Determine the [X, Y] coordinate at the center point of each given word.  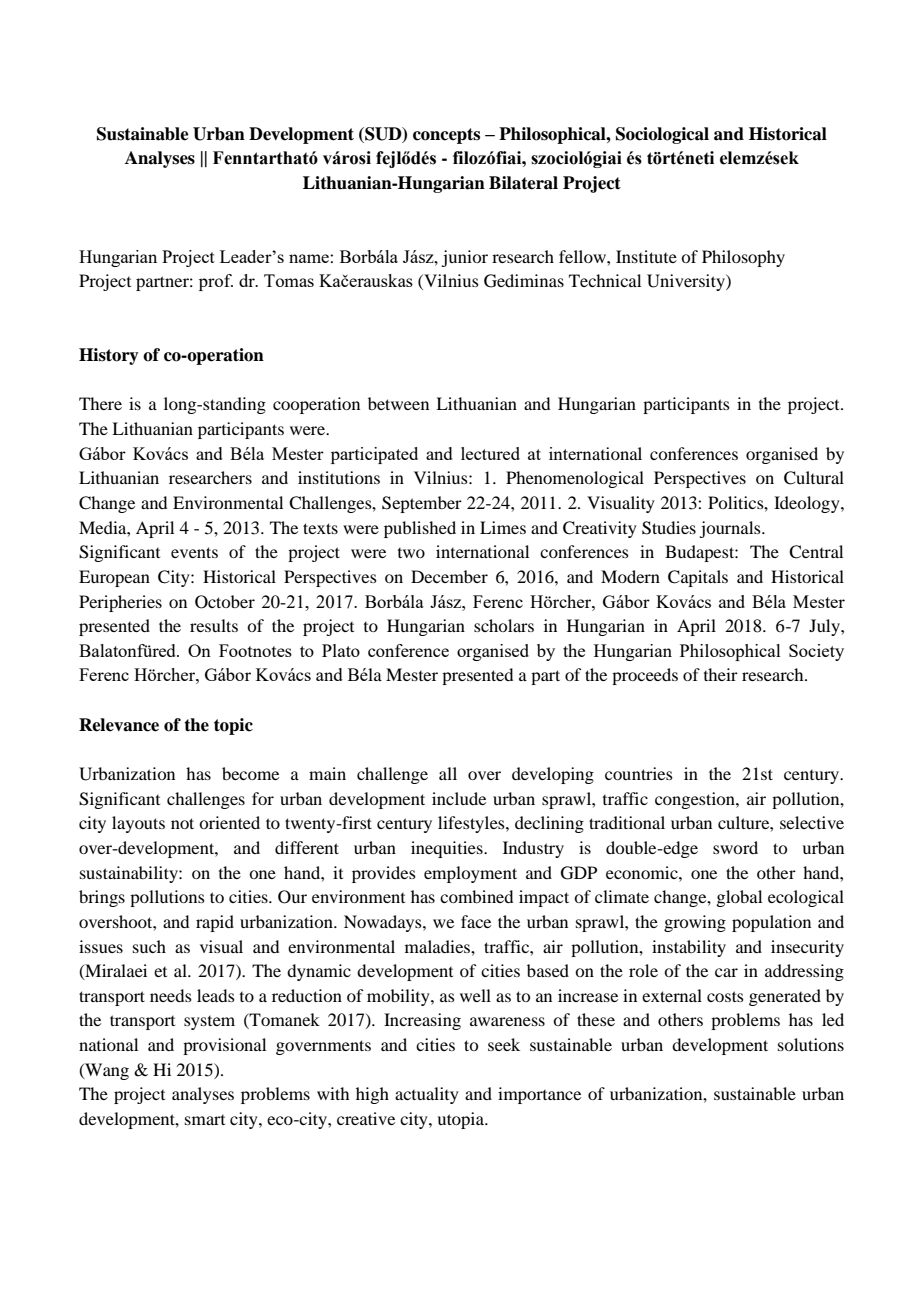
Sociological [662, 135]
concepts [446, 136]
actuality [427, 1095]
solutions [811, 1044]
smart [205, 1120]
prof [216, 282]
